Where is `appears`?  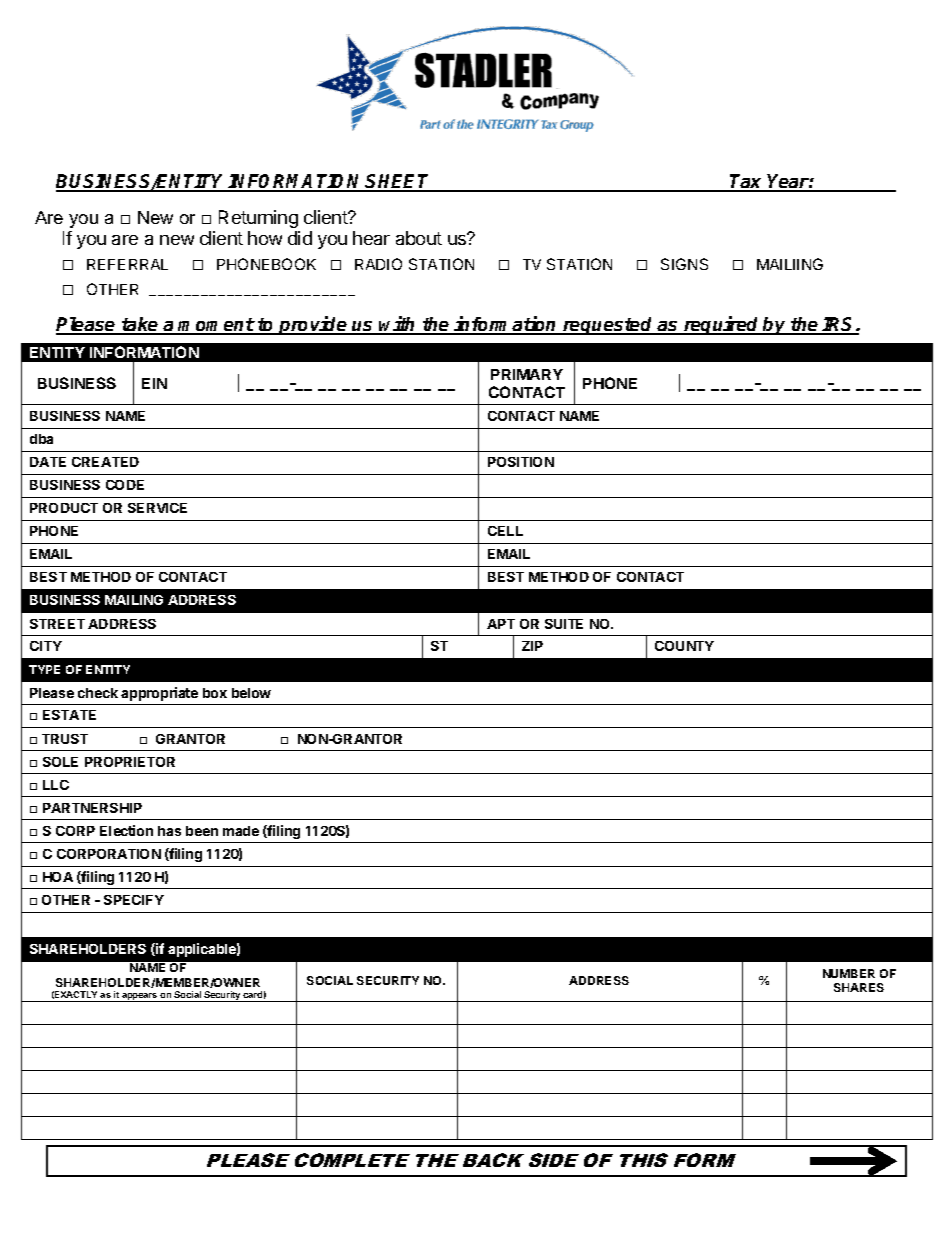 appears is located at coordinates (140, 997).
